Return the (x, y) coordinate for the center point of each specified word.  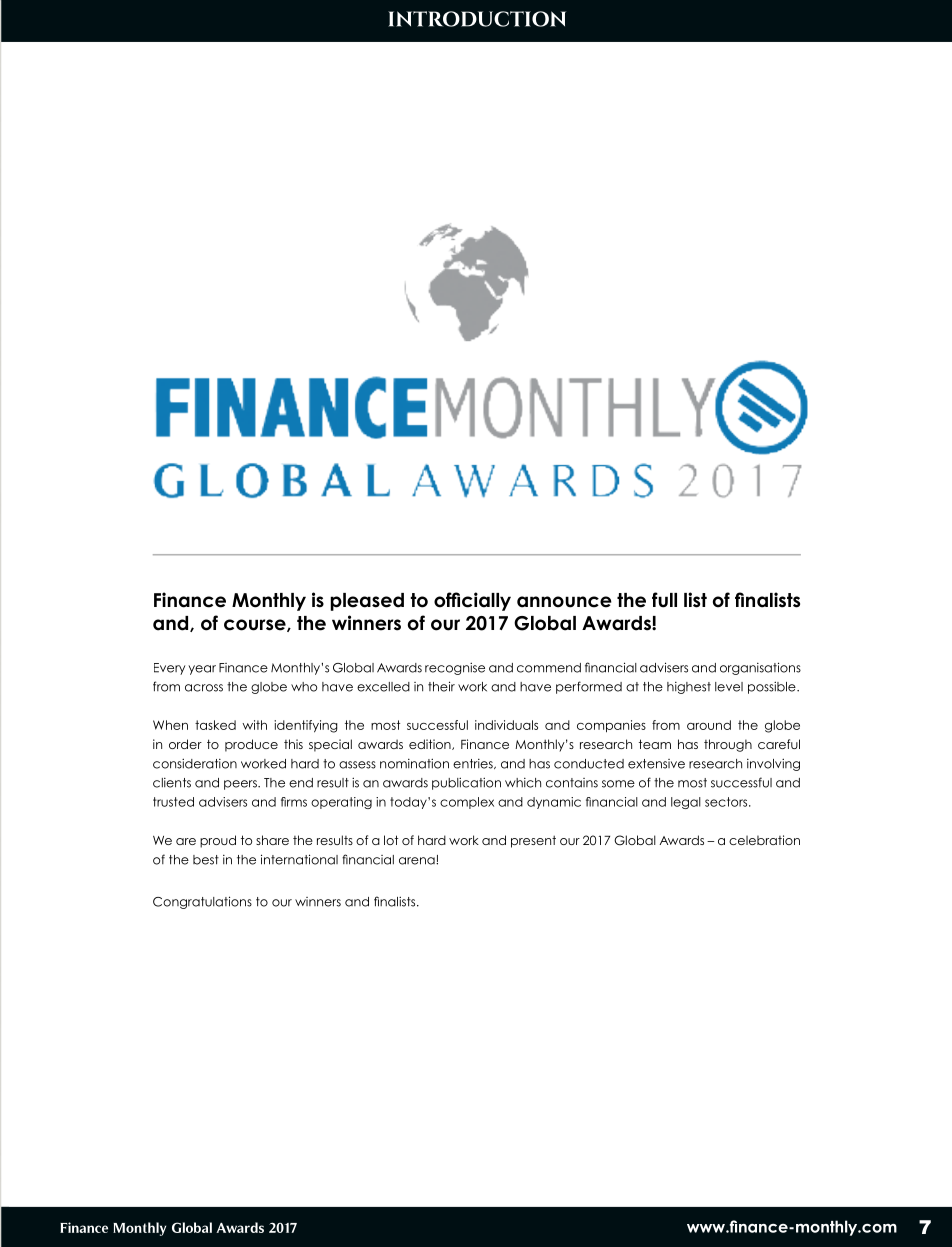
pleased (367, 602)
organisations (760, 668)
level (729, 687)
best (206, 860)
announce (564, 602)
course (256, 625)
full (664, 600)
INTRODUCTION (477, 19)
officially (472, 601)
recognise (455, 668)
